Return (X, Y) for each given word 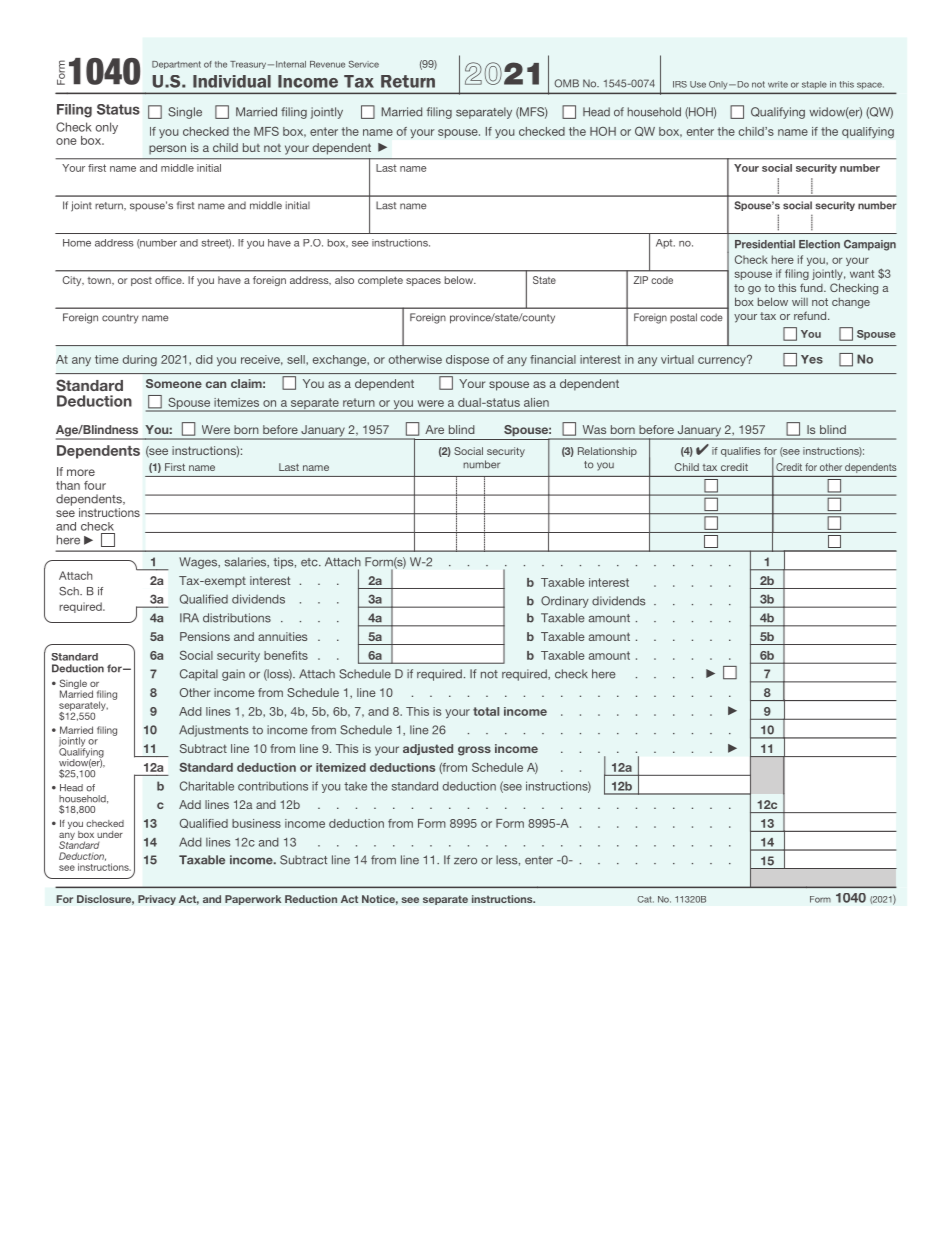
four (95, 485)
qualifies (740, 452)
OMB (566, 83)
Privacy (157, 900)
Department (176, 65)
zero (465, 861)
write (778, 84)
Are (434, 429)
